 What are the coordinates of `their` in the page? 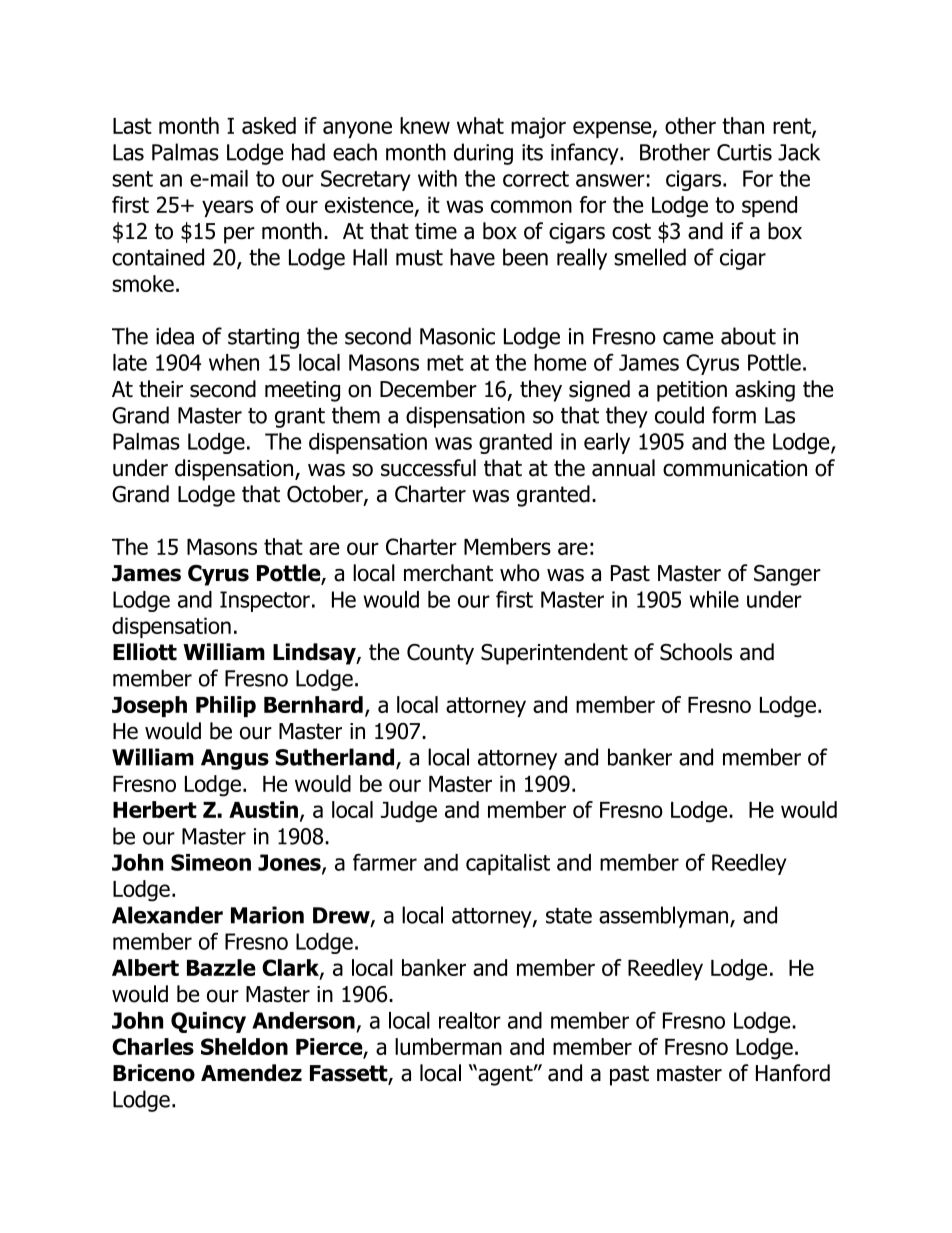 It's located at (161, 389).
